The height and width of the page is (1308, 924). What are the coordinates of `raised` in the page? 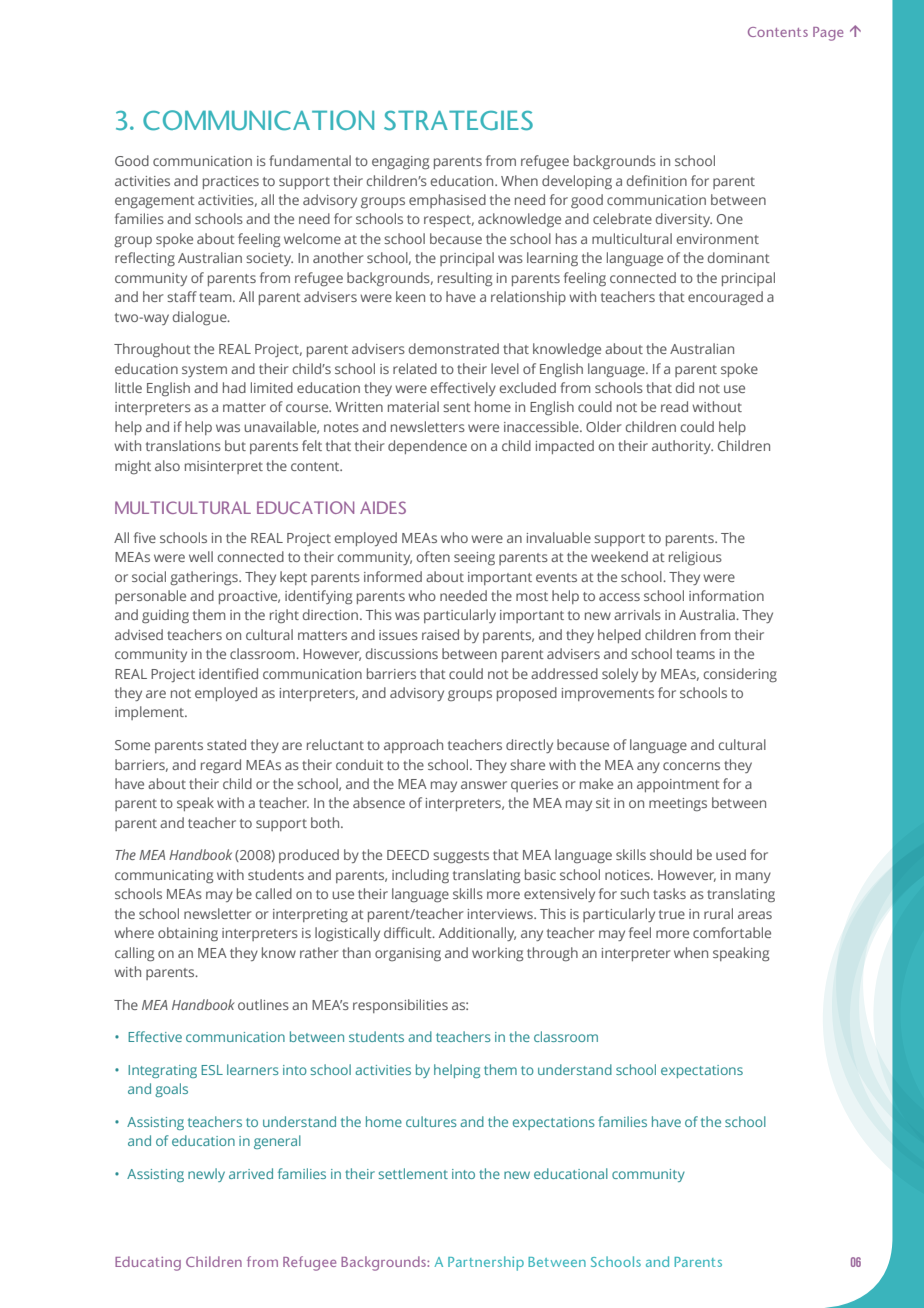 It's located at (440, 634).
